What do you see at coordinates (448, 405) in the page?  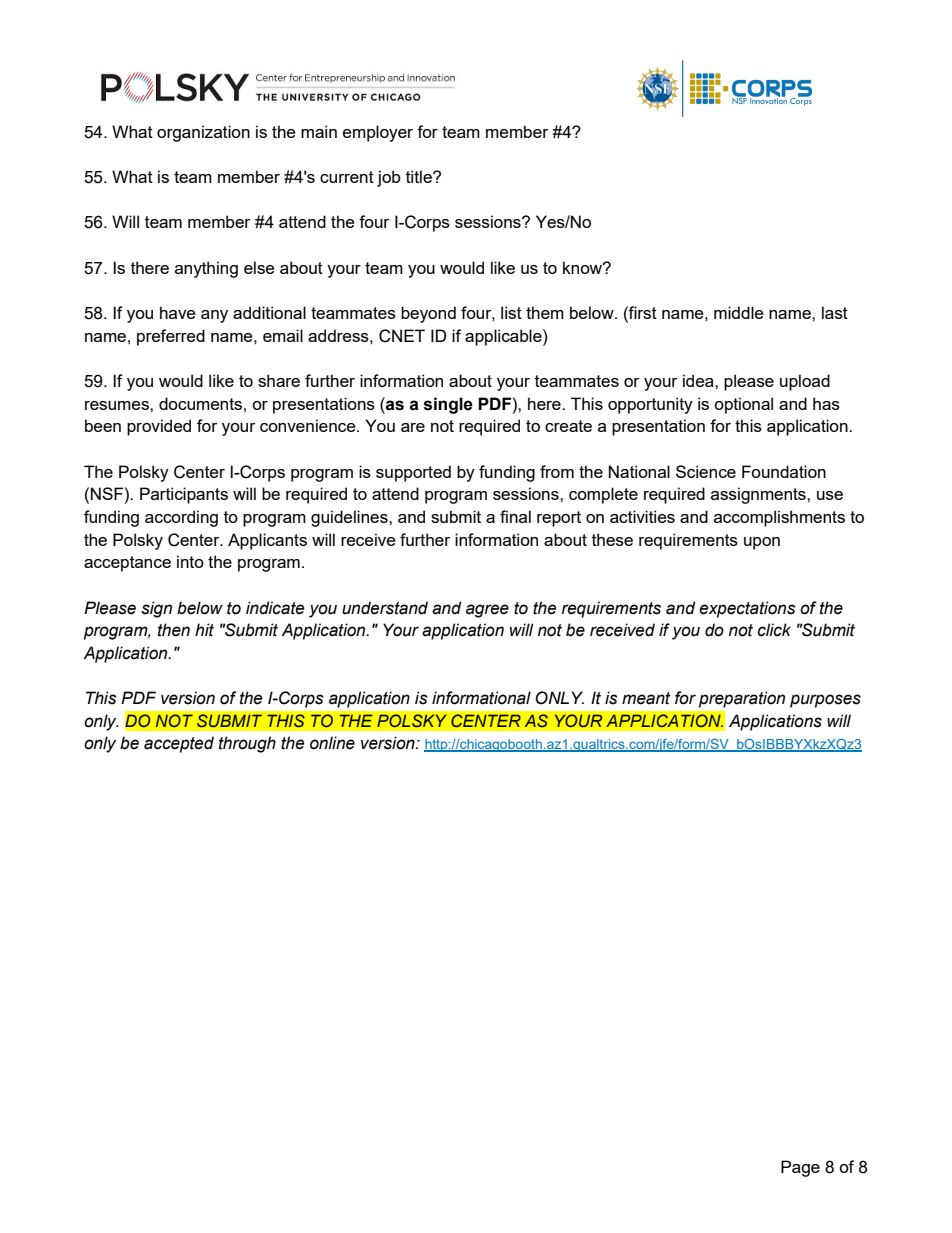 I see `single` at bounding box center [448, 405].
